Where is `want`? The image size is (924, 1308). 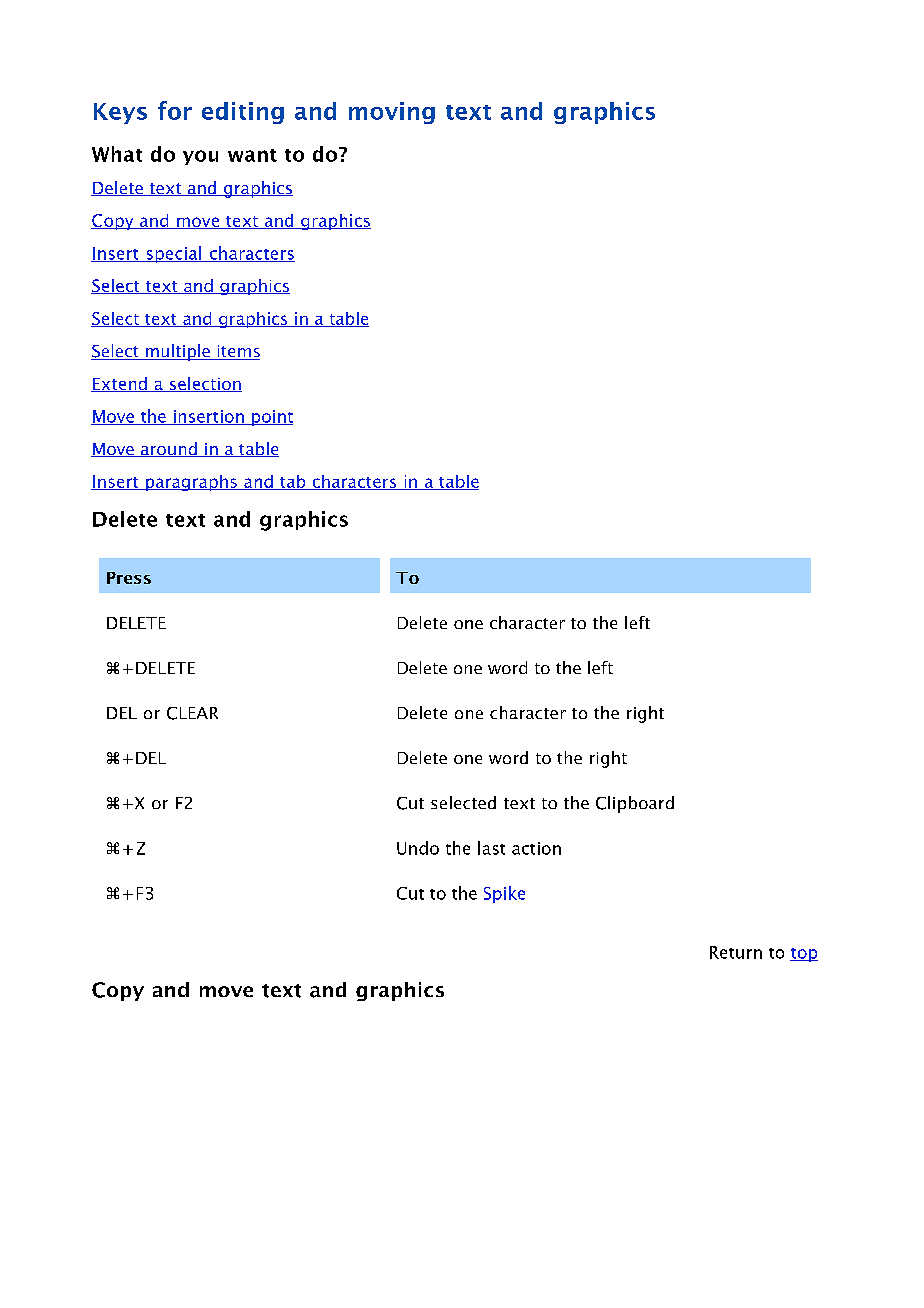
want is located at coordinates (252, 155).
